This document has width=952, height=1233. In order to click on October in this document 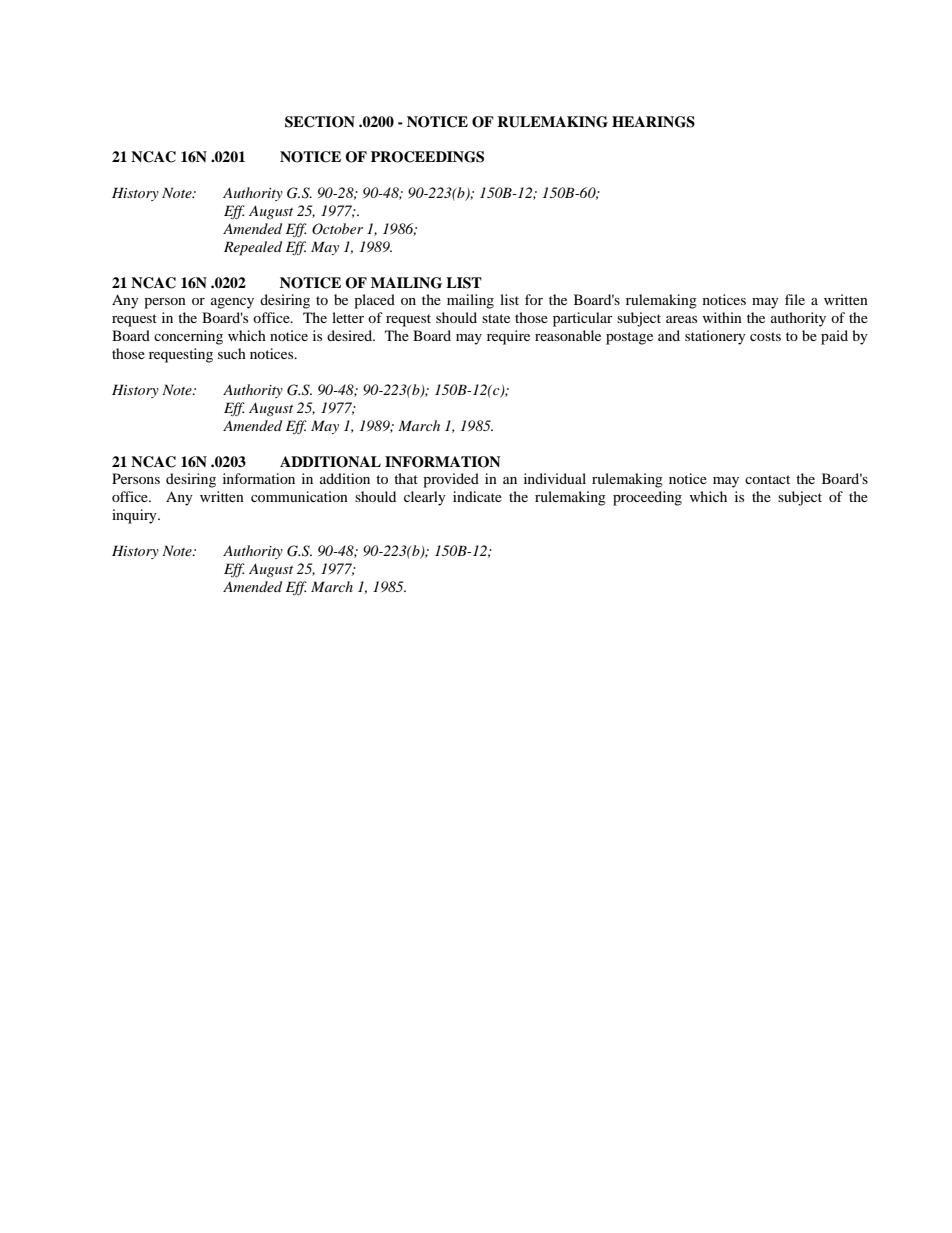, I will do `click(337, 229)`.
